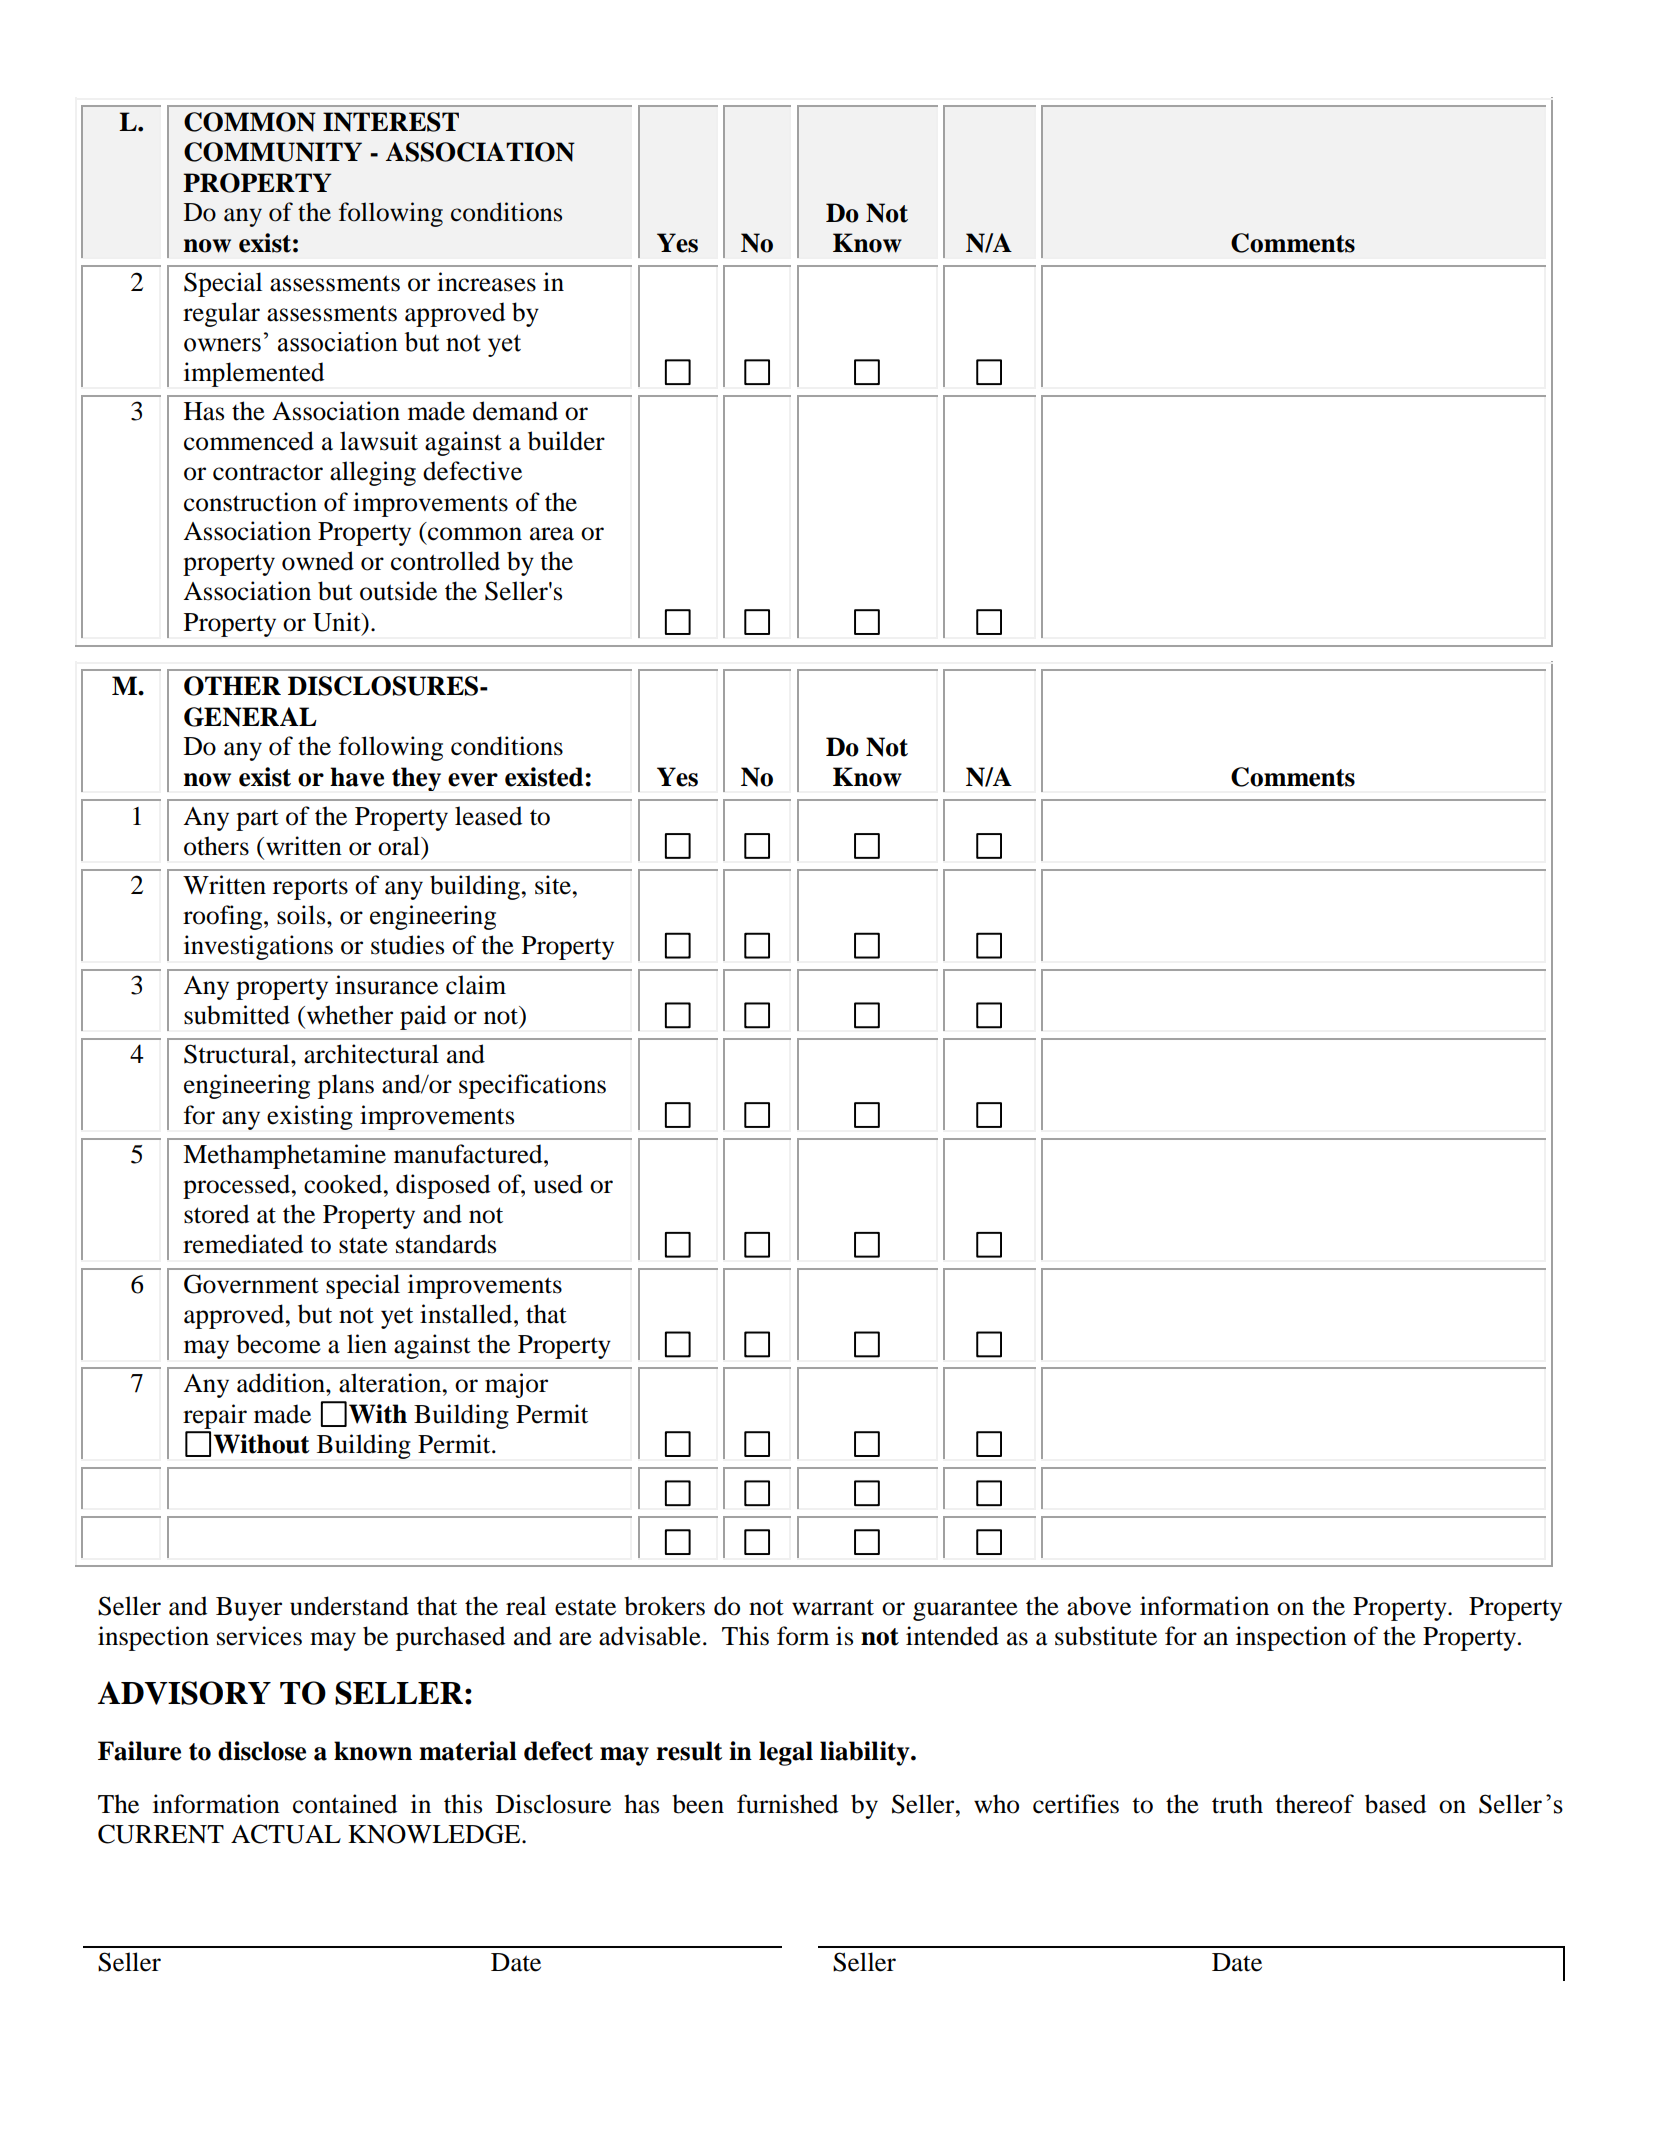 The width and height of the screenshot is (1661, 2150). I want to click on above, so click(1099, 1606).
